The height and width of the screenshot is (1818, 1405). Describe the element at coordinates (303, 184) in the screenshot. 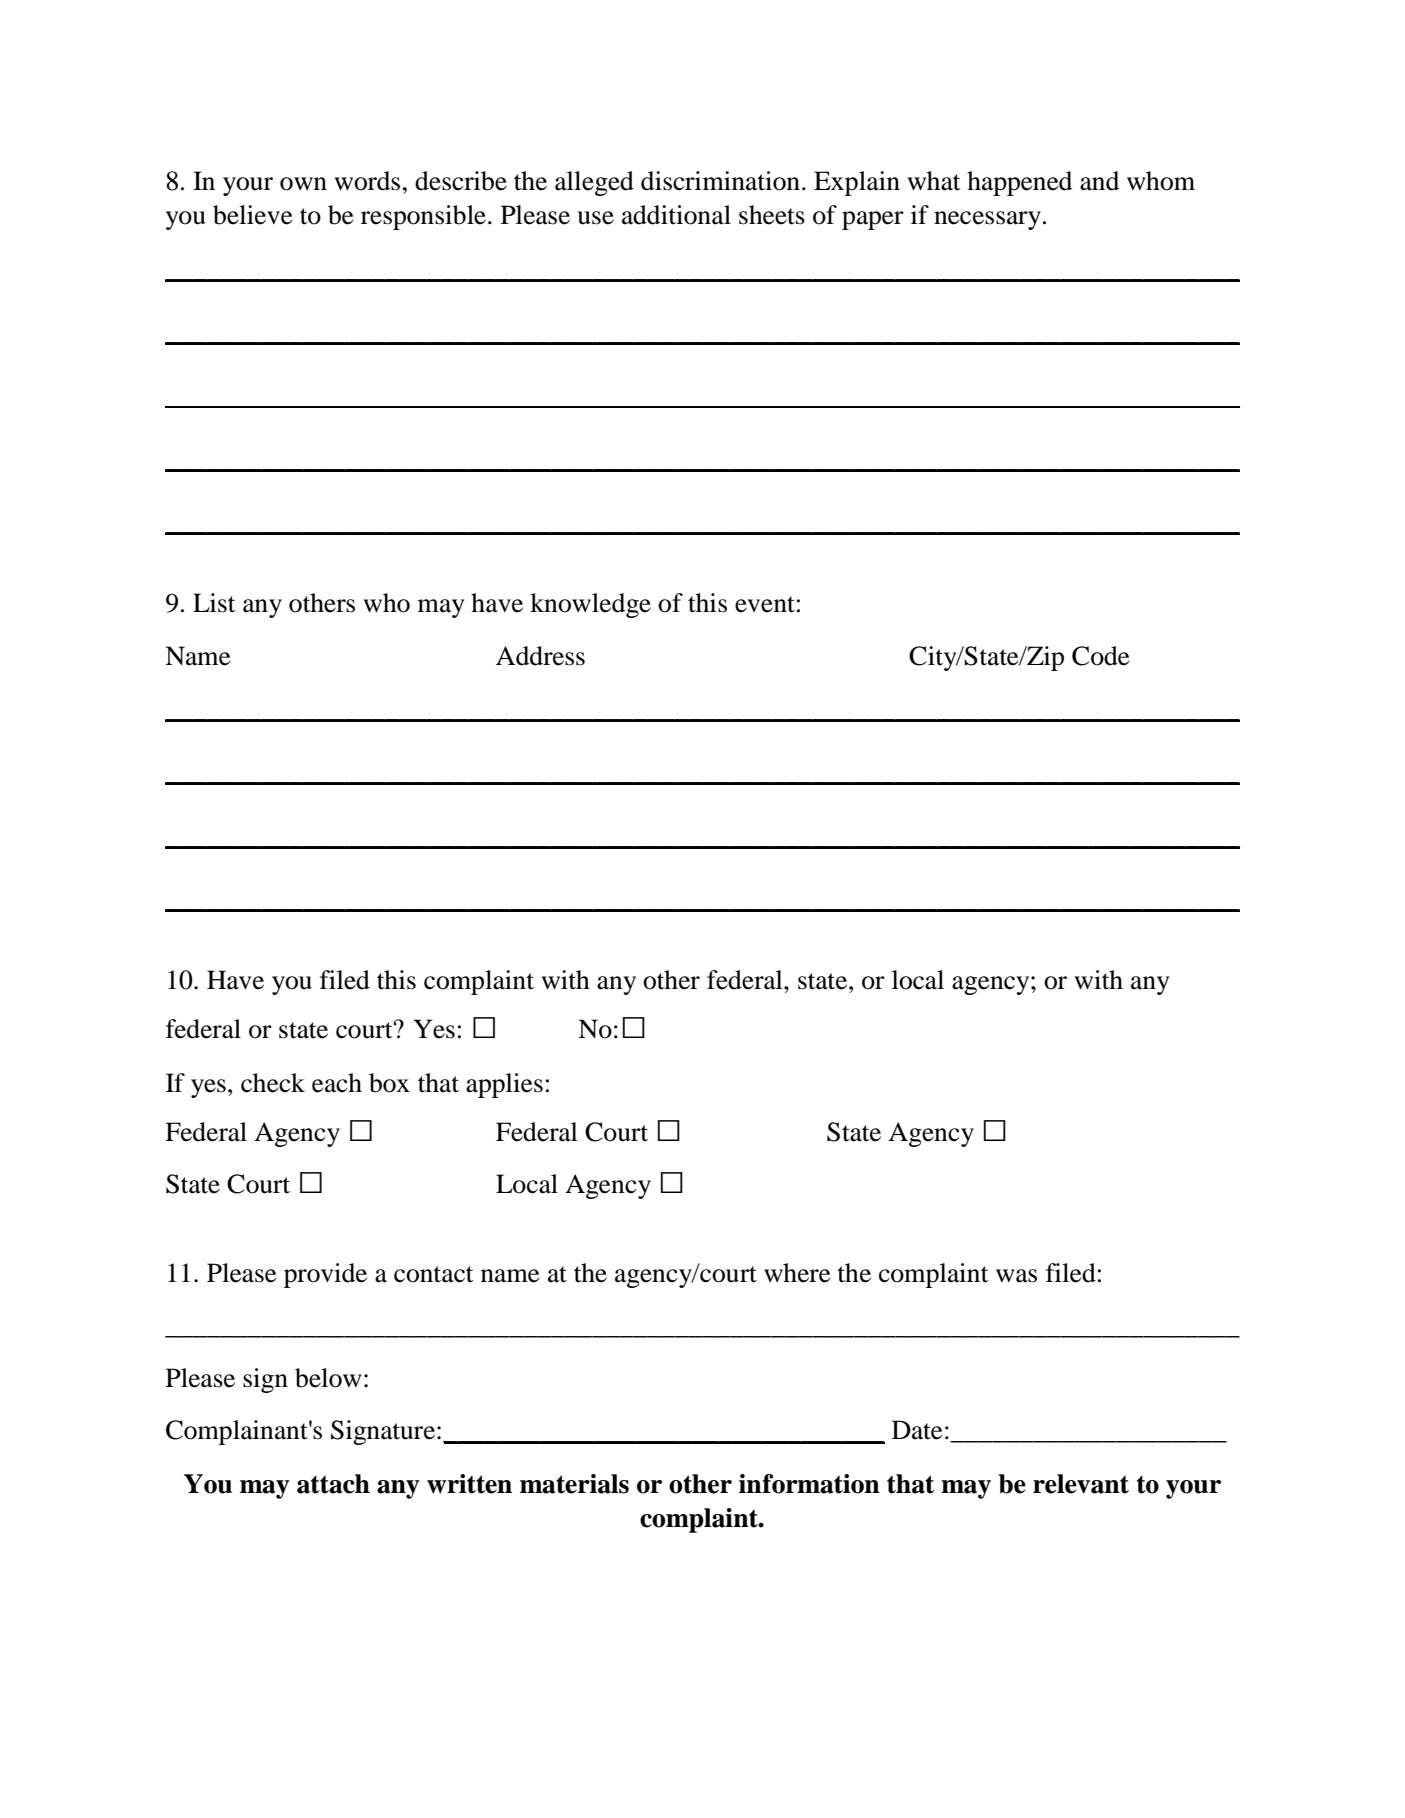

I see `own` at that location.
